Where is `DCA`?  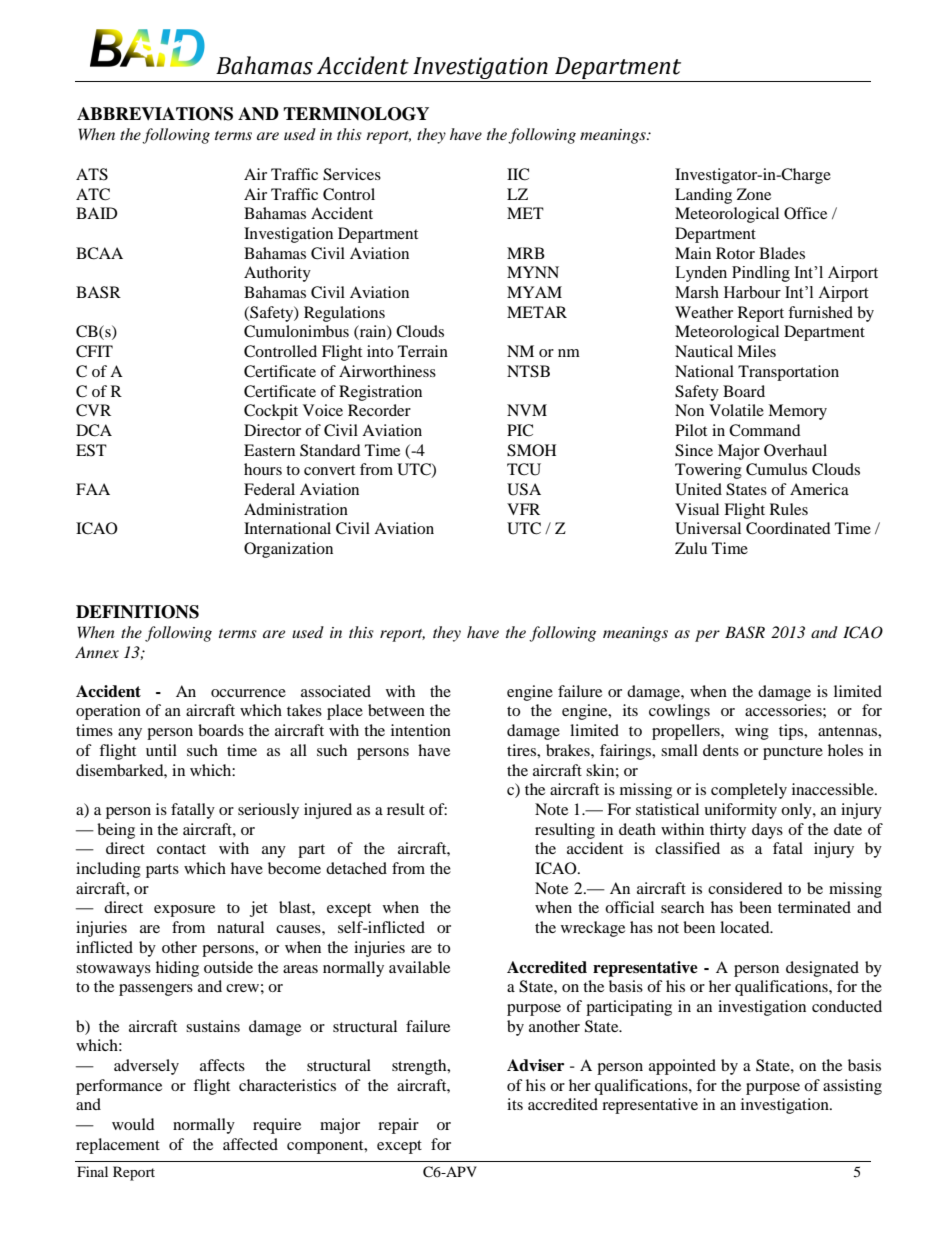
DCA is located at coordinates (94, 430).
